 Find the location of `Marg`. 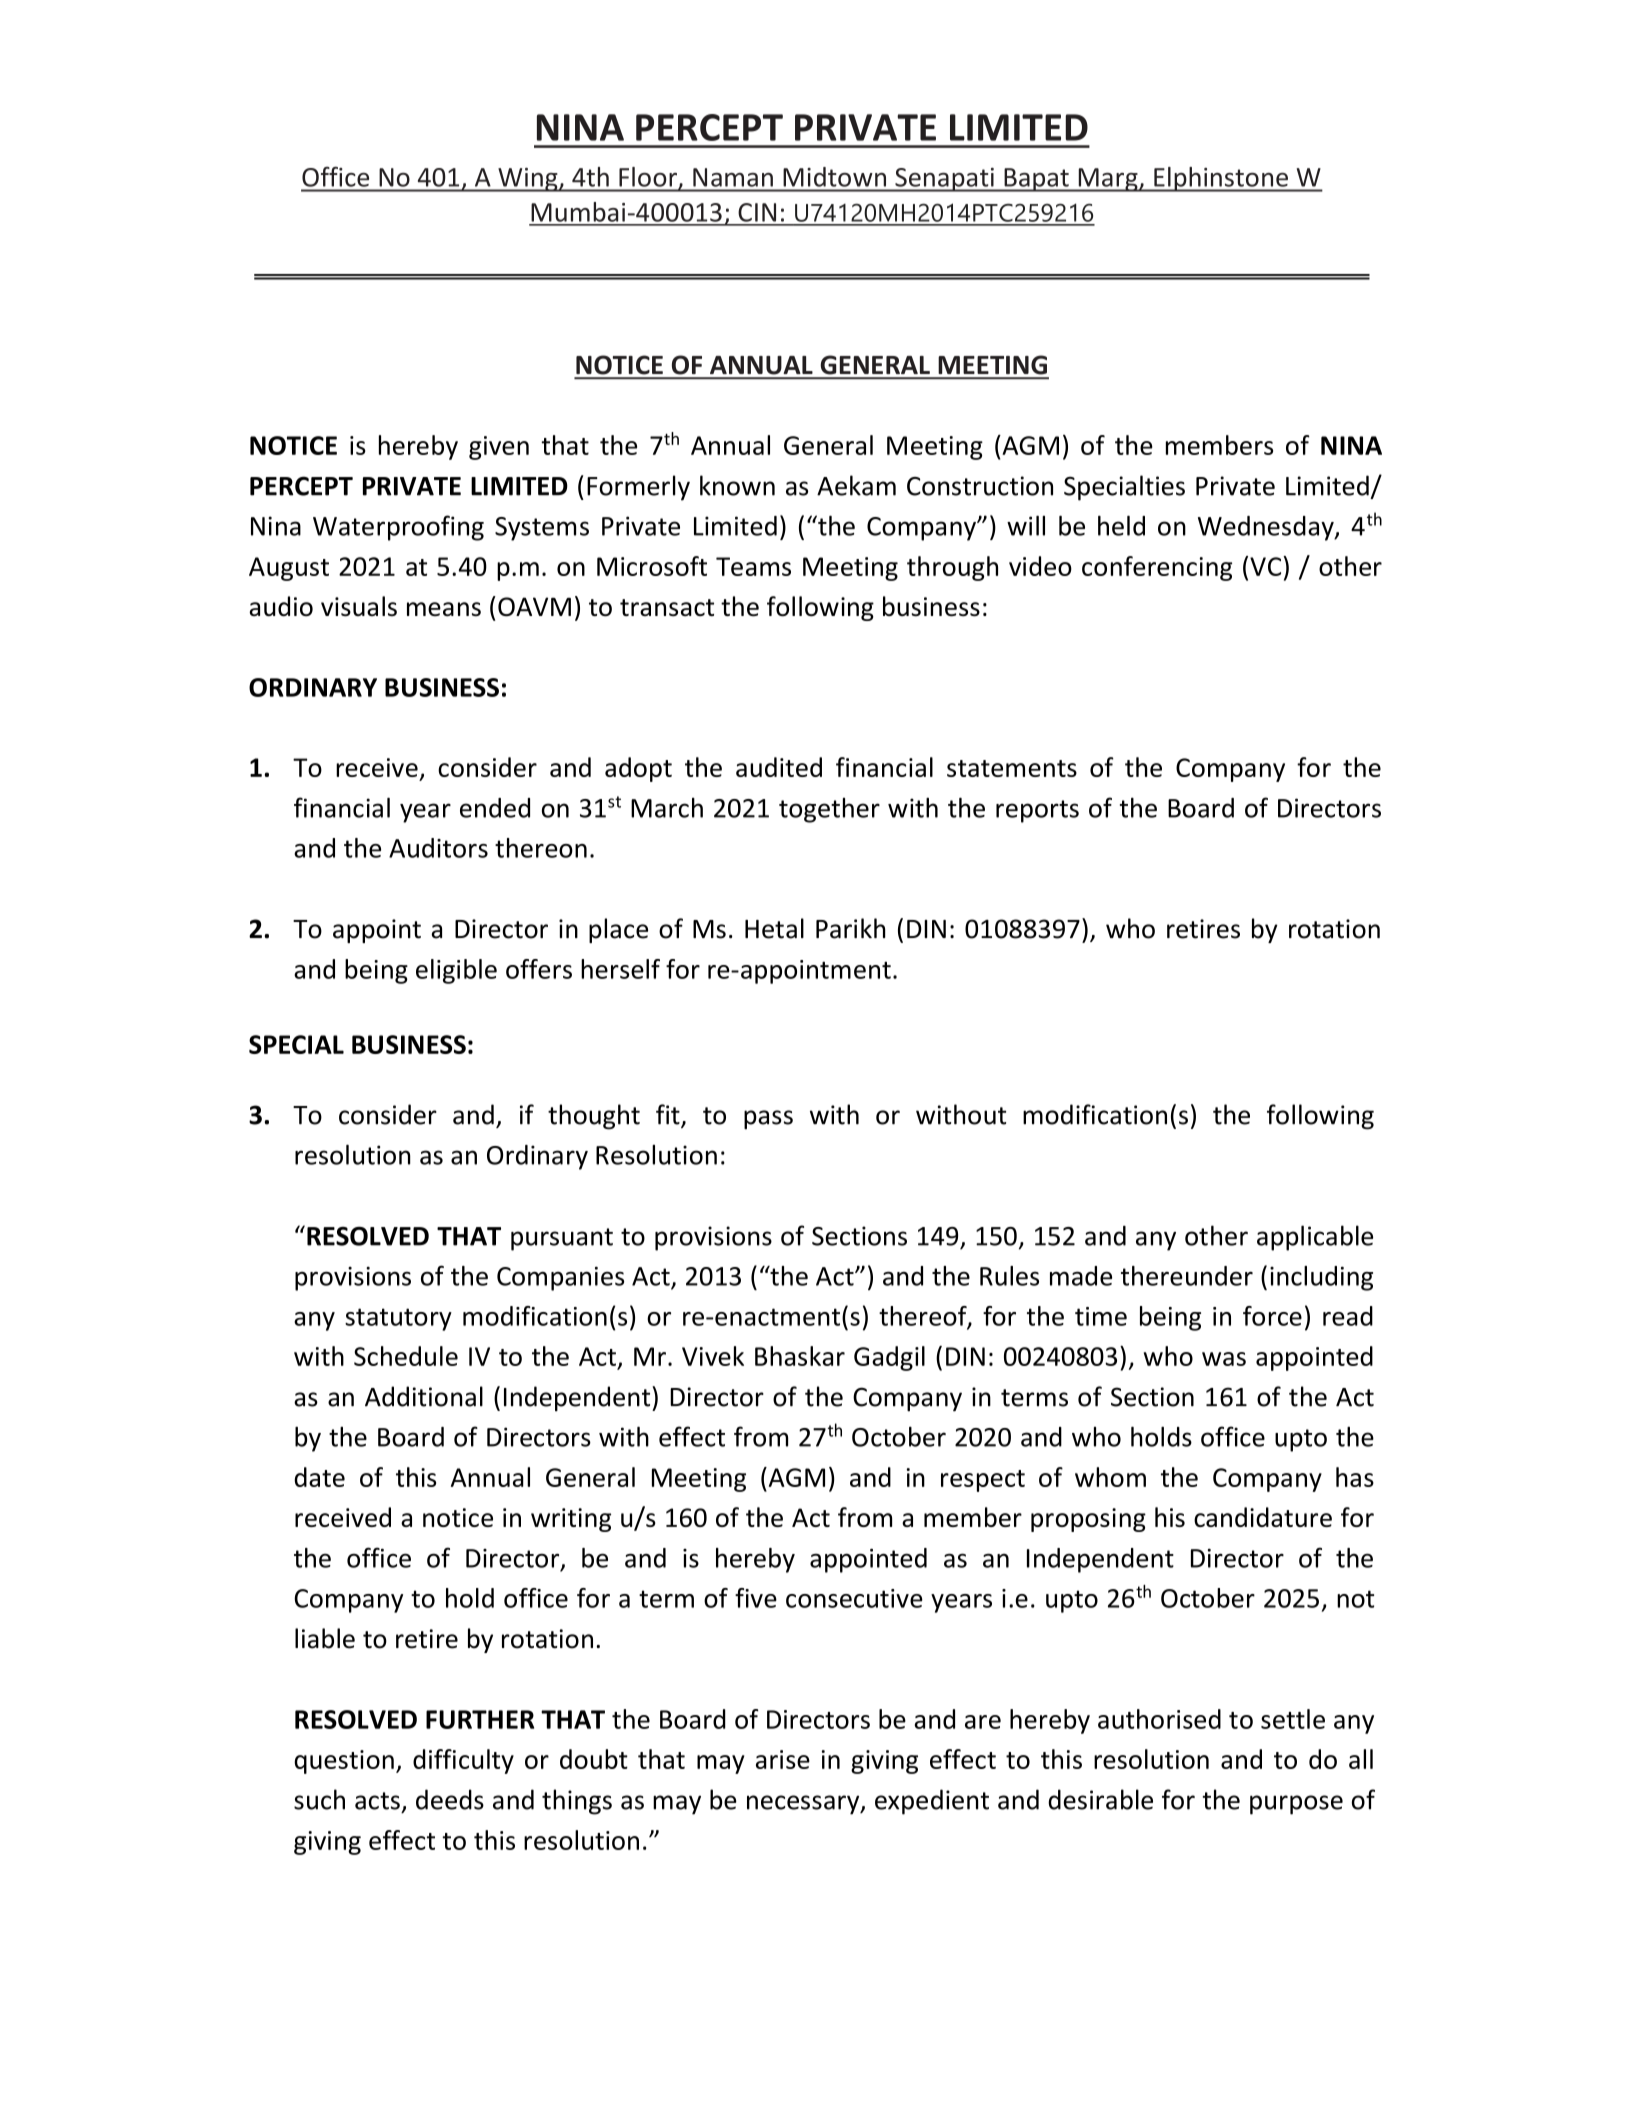

Marg is located at coordinates (1108, 180).
